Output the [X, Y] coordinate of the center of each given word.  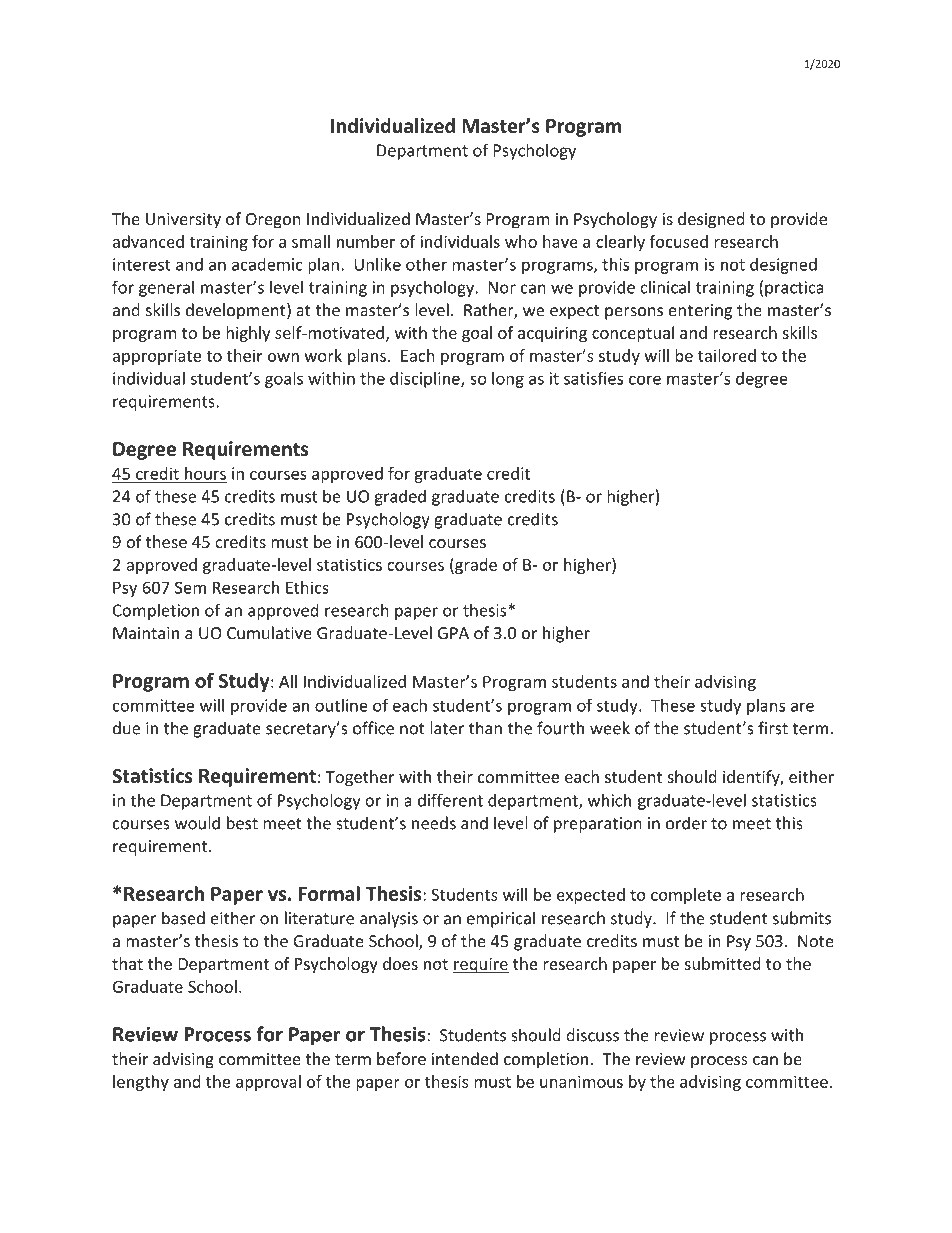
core [645, 380]
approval [268, 1083]
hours [204, 474]
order [686, 823]
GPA [453, 633]
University [183, 221]
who [521, 241]
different [450, 800]
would [197, 823]
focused [679, 241]
